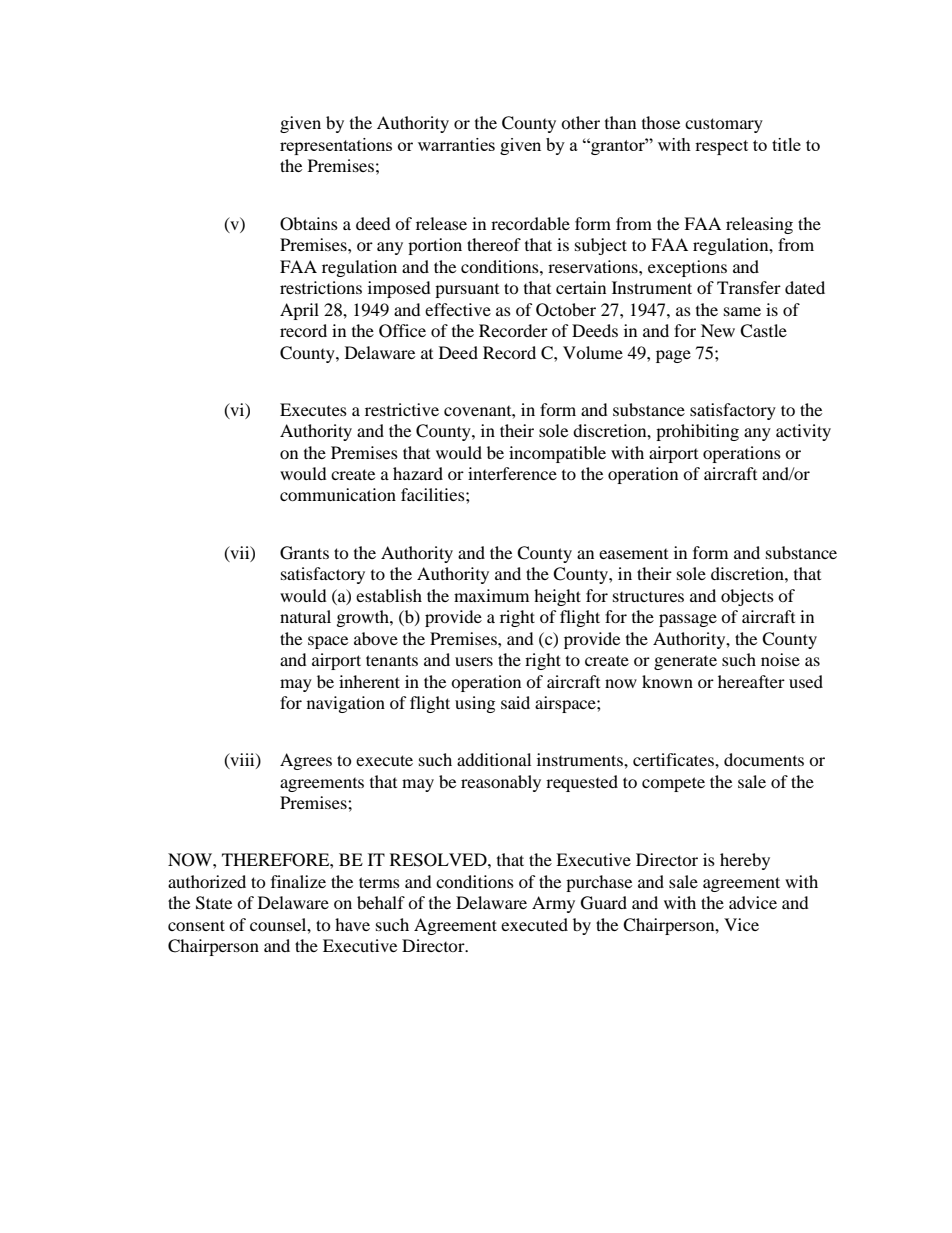 The image size is (952, 1233). I want to click on documents, so click(764, 759).
